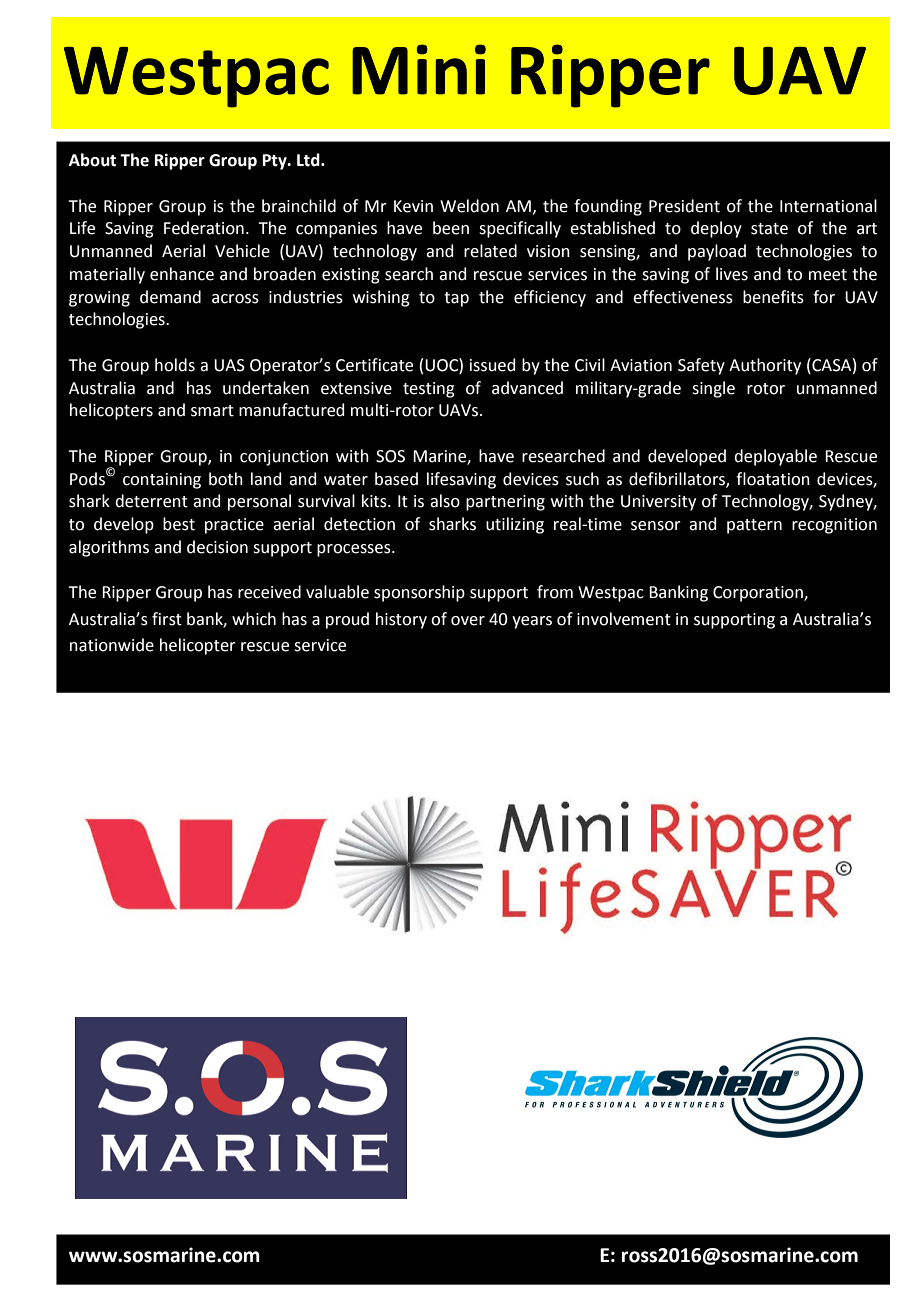 This screenshot has height=1308, width=924. Describe the element at coordinates (684, 206) in the screenshot. I see `President` at that location.
